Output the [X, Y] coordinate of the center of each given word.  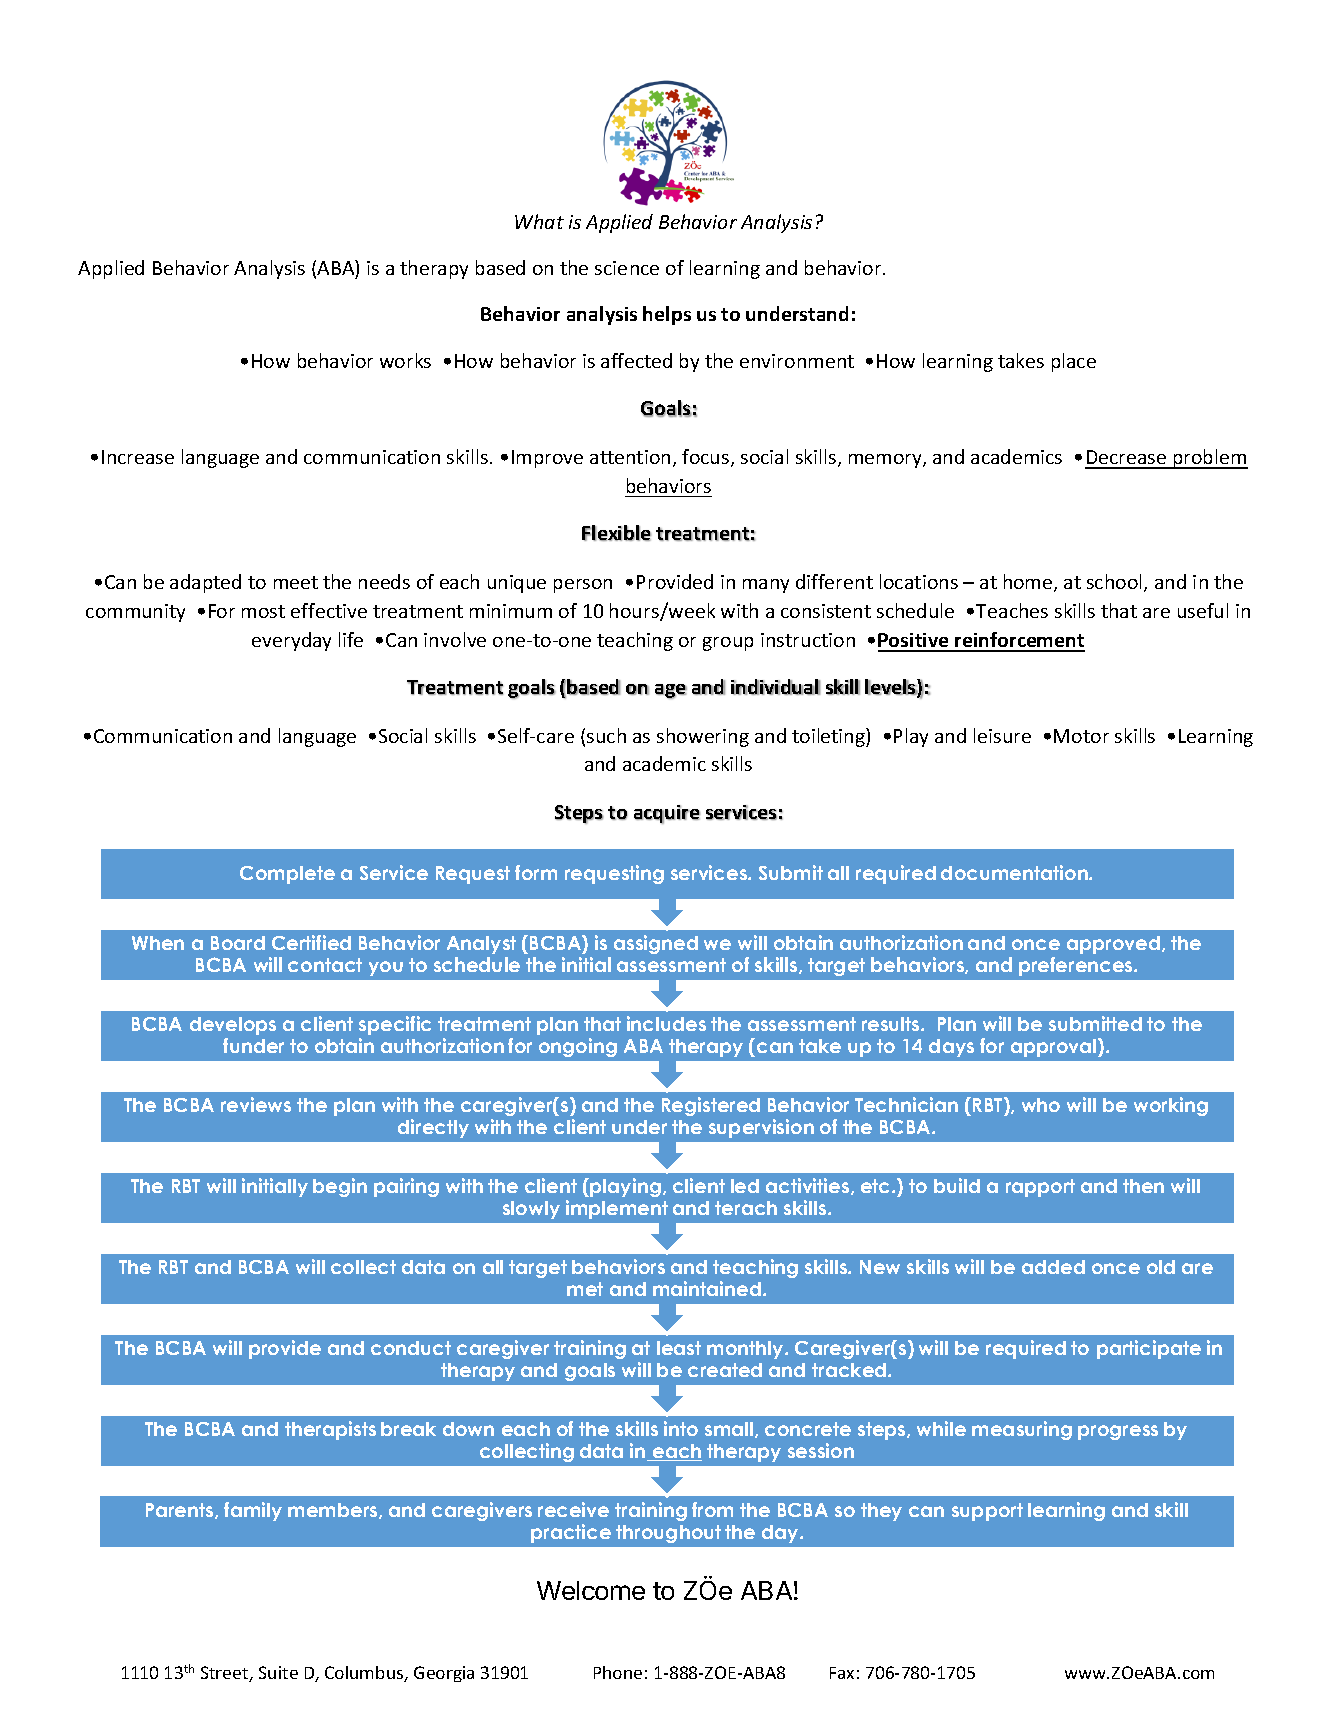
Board [238, 943]
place [1074, 362]
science [627, 268]
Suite [278, 1672]
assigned [656, 944]
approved [1113, 945]
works [405, 360]
